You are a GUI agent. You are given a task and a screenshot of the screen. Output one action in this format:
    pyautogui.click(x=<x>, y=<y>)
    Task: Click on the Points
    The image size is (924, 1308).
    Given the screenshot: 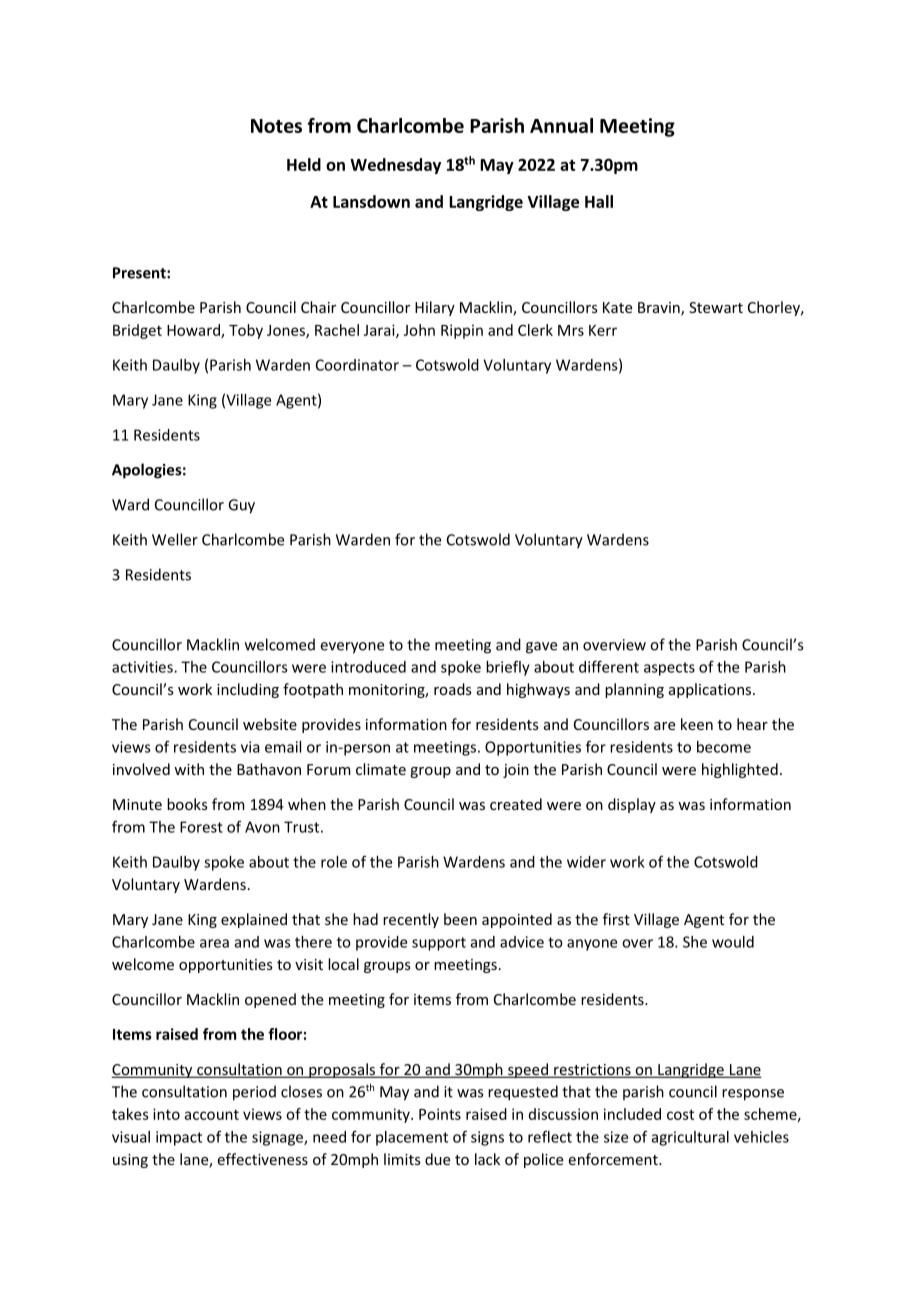 What is the action you would take?
    pyautogui.click(x=440, y=1114)
